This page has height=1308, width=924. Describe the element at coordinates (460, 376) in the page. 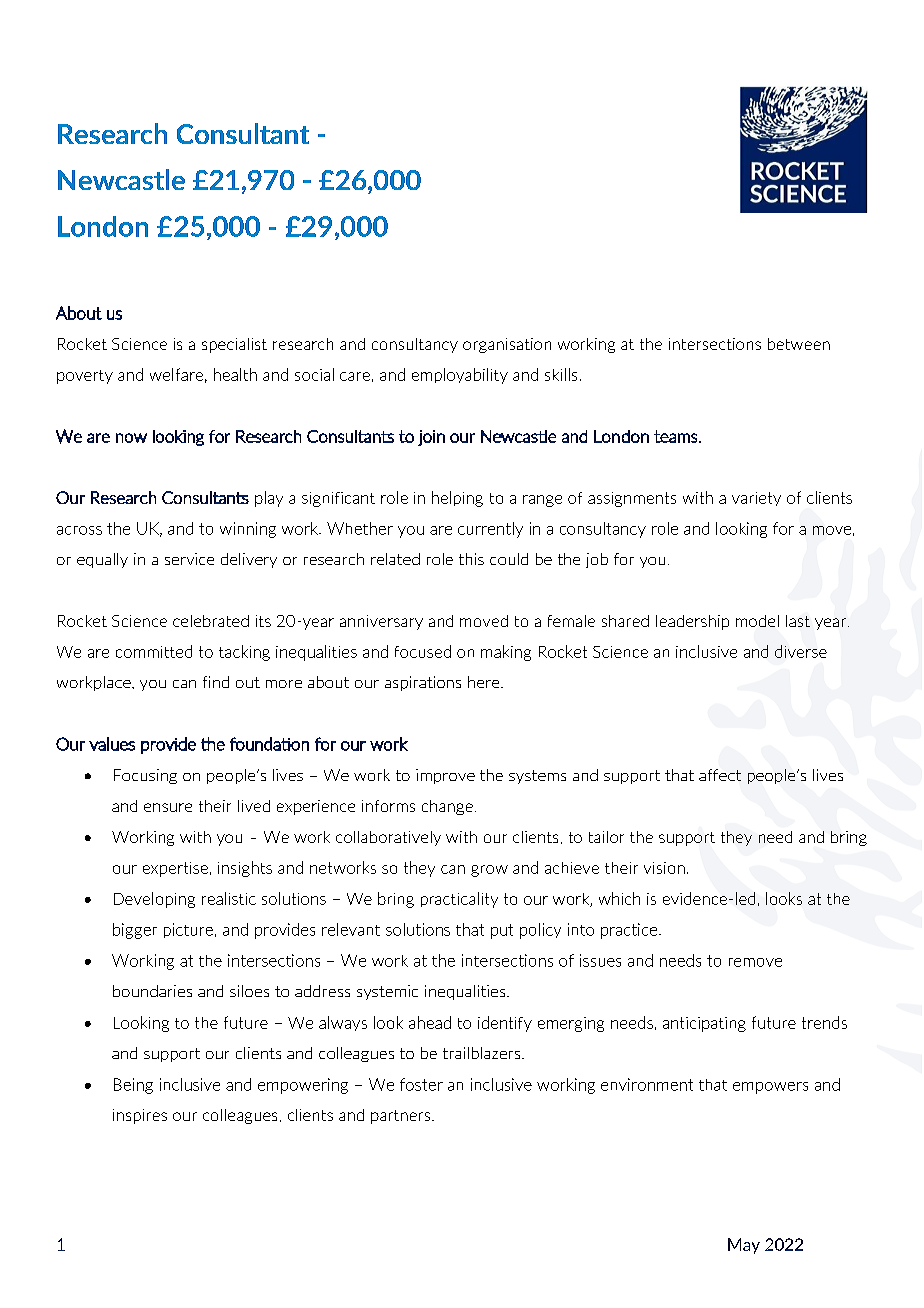

I see `employability` at that location.
